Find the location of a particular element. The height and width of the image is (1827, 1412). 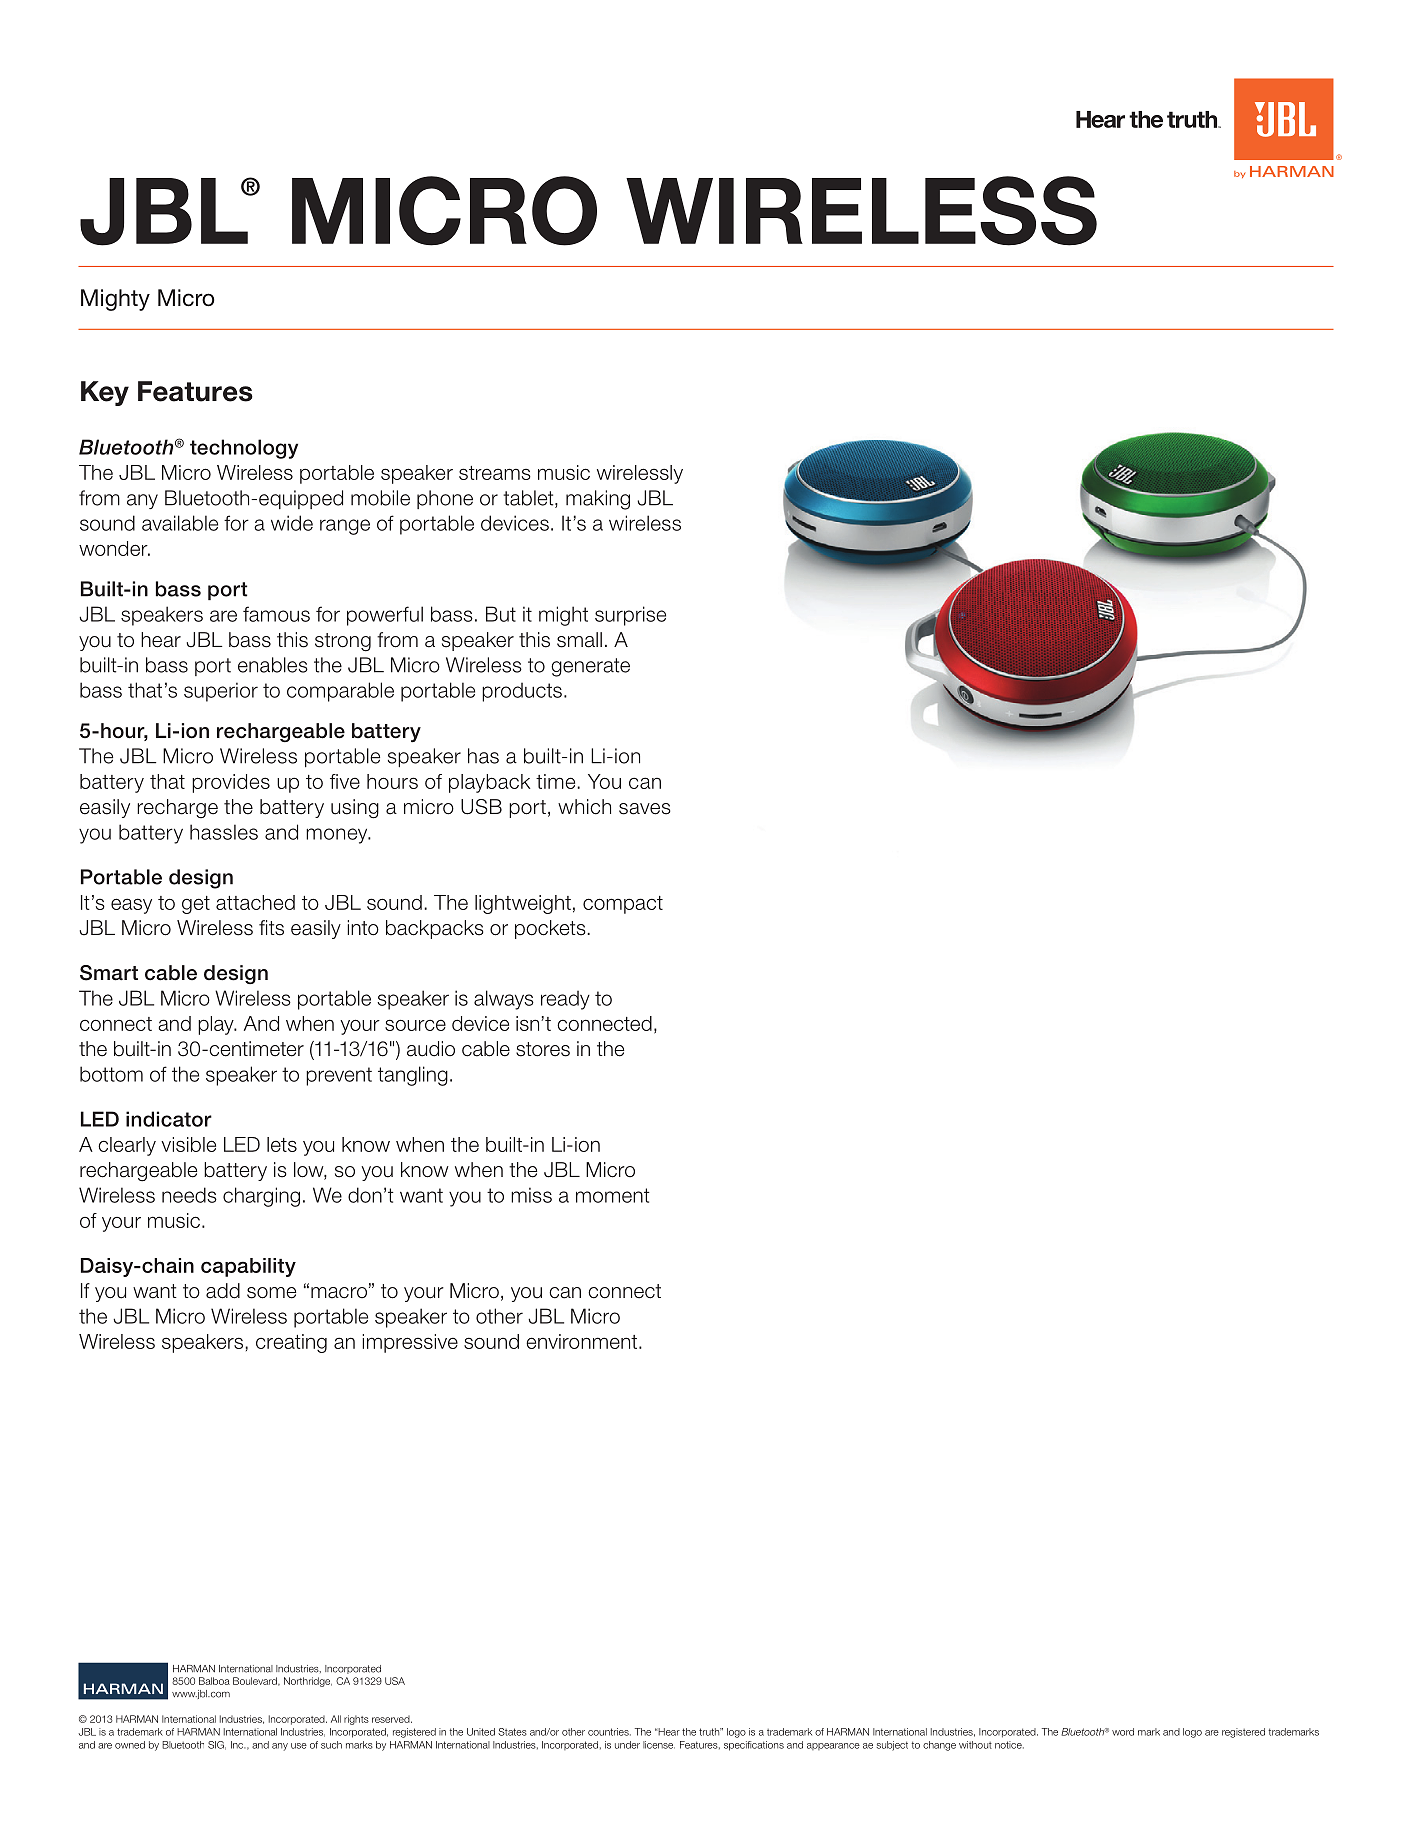

moment is located at coordinates (613, 1195).
